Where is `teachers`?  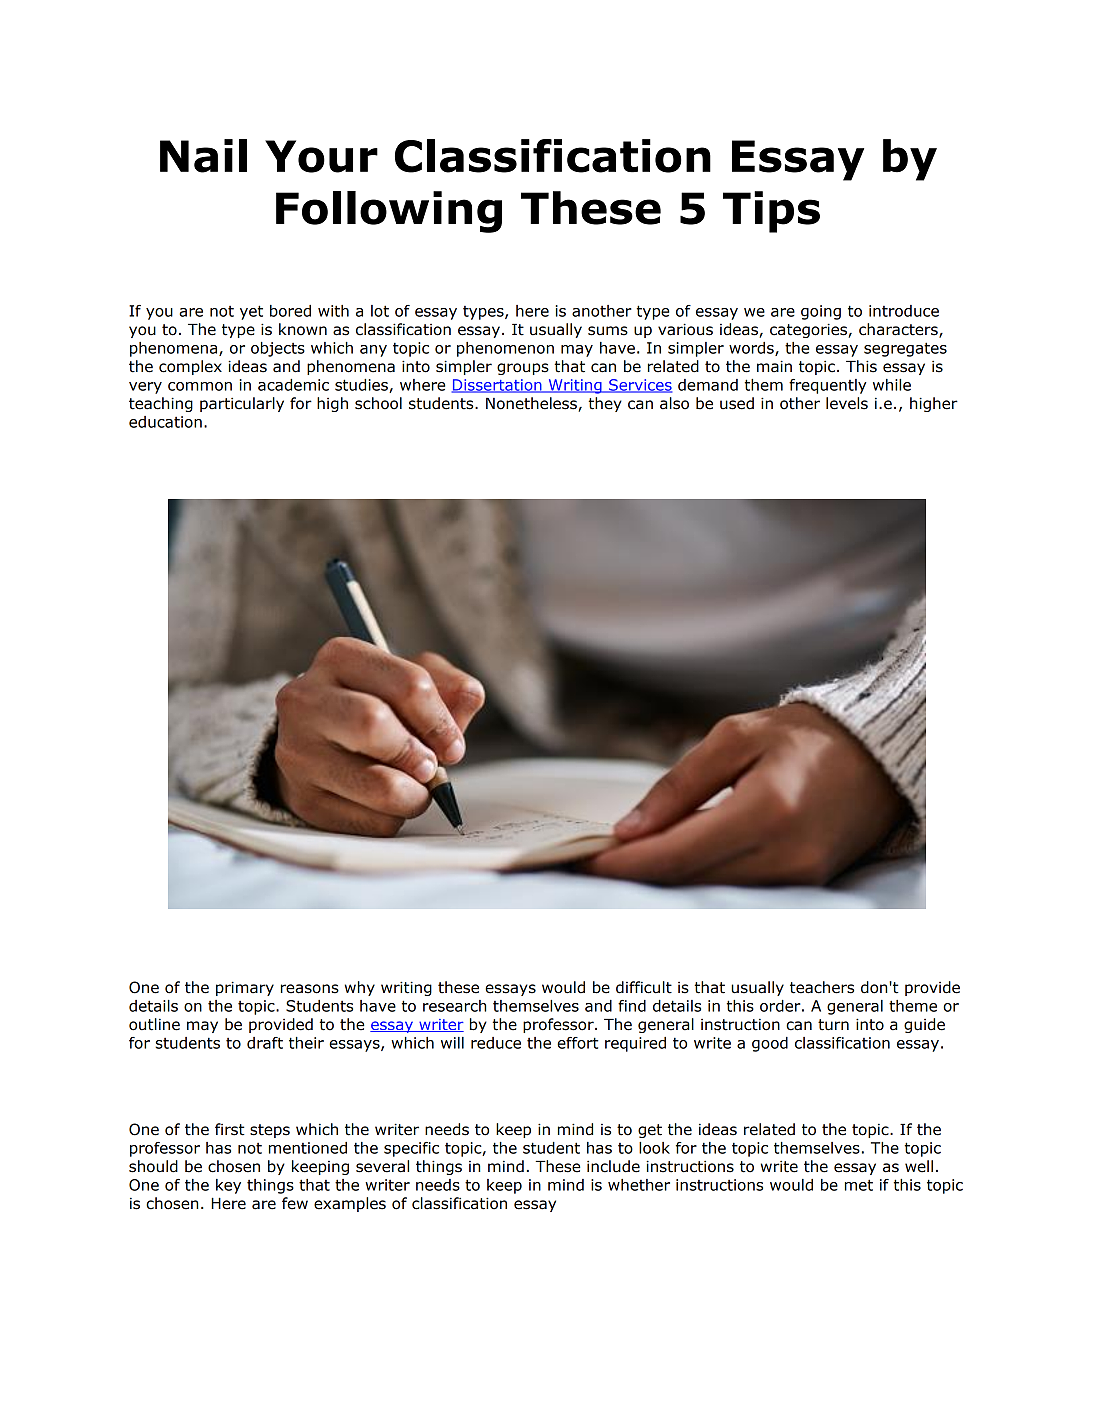
teachers is located at coordinates (822, 987).
